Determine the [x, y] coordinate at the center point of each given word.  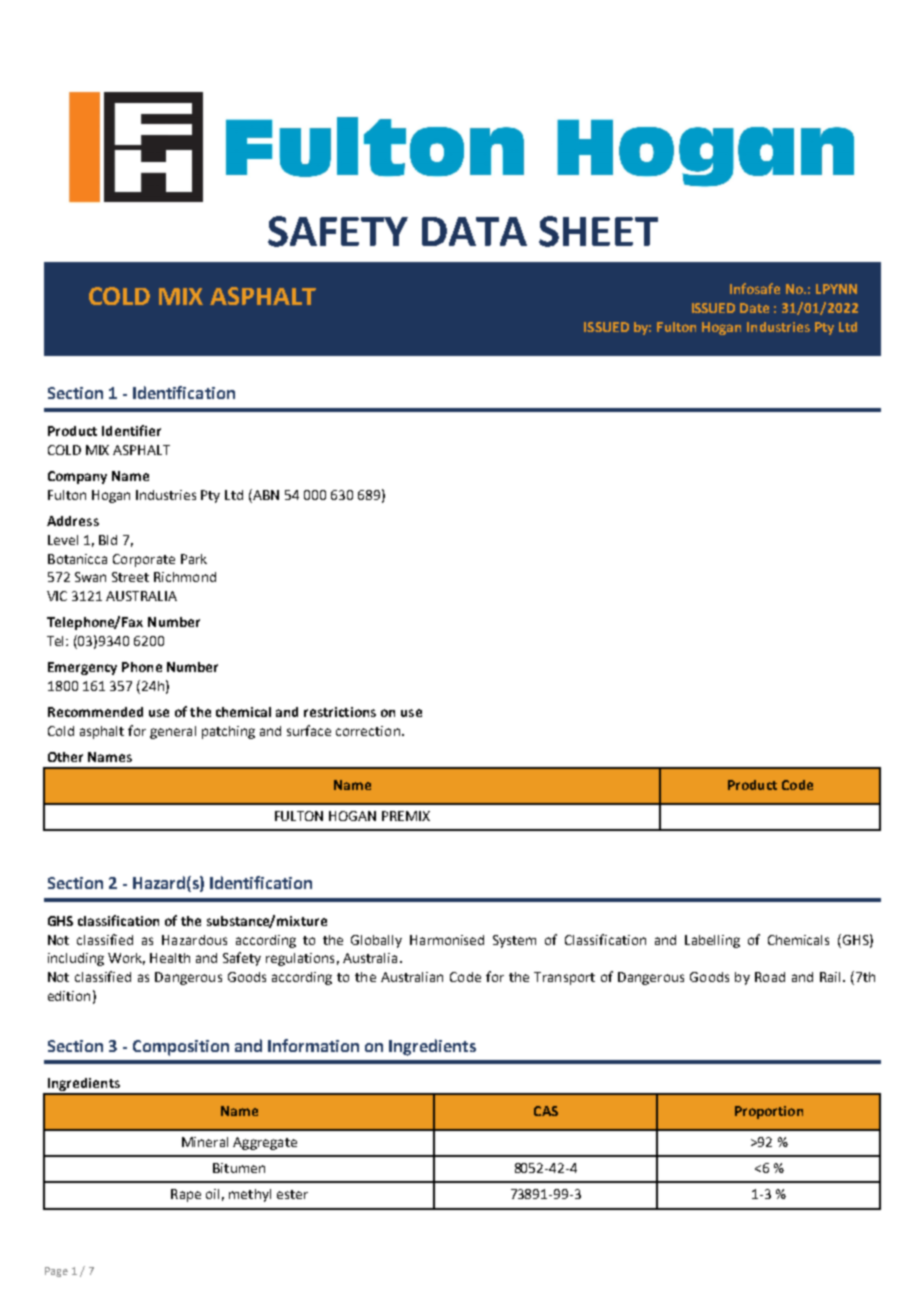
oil [212, 1194]
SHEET [598, 231]
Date [754, 308]
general [173, 732]
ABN [265, 494]
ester [292, 1194]
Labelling [712, 941]
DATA [474, 231]
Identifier [131, 430]
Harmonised [447, 940]
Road [770, 977]
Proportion [769, 1112]
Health [170, 958]
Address [73, 521]
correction [368, 731]
